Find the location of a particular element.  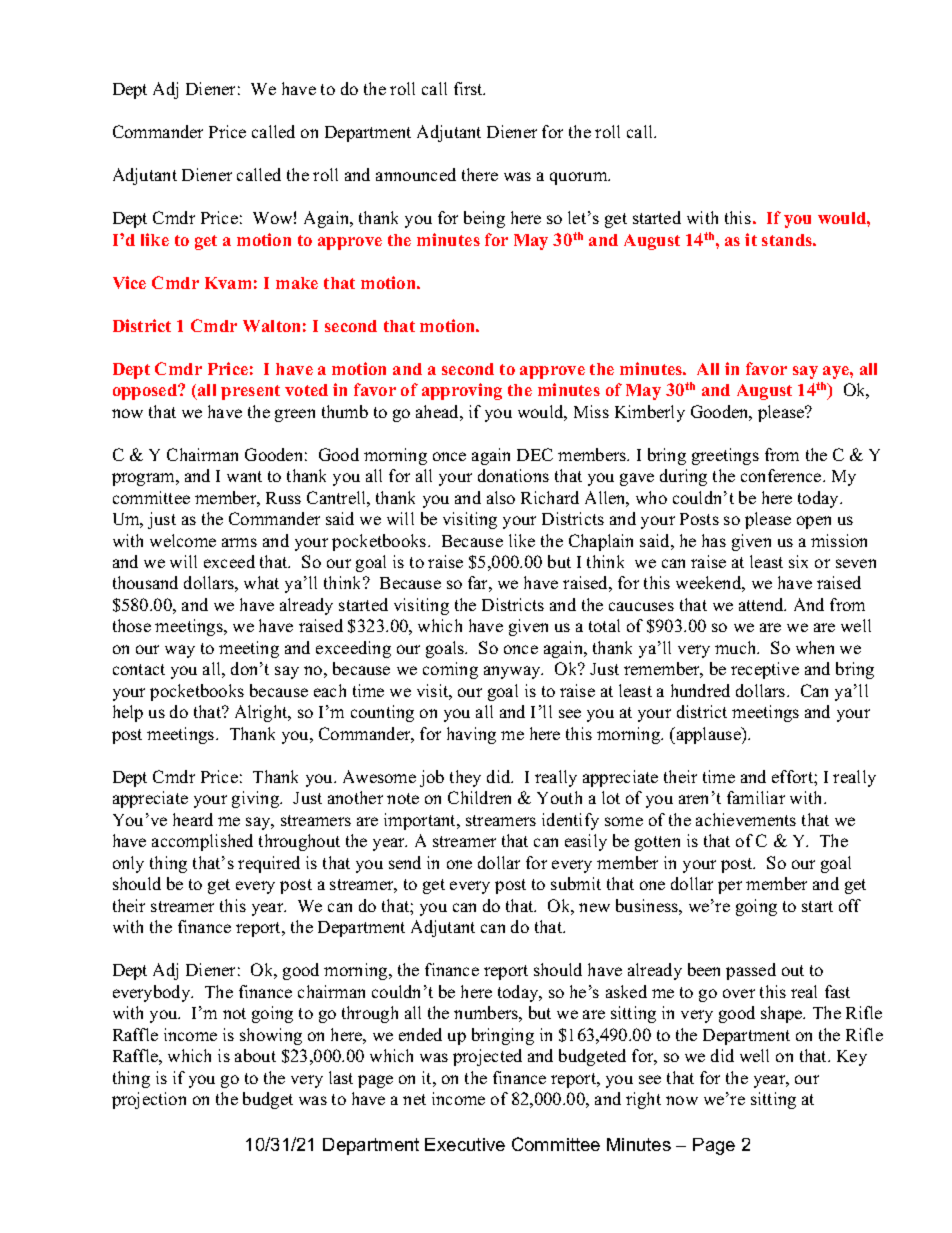

projection is located at coordinates (149, 1100).
